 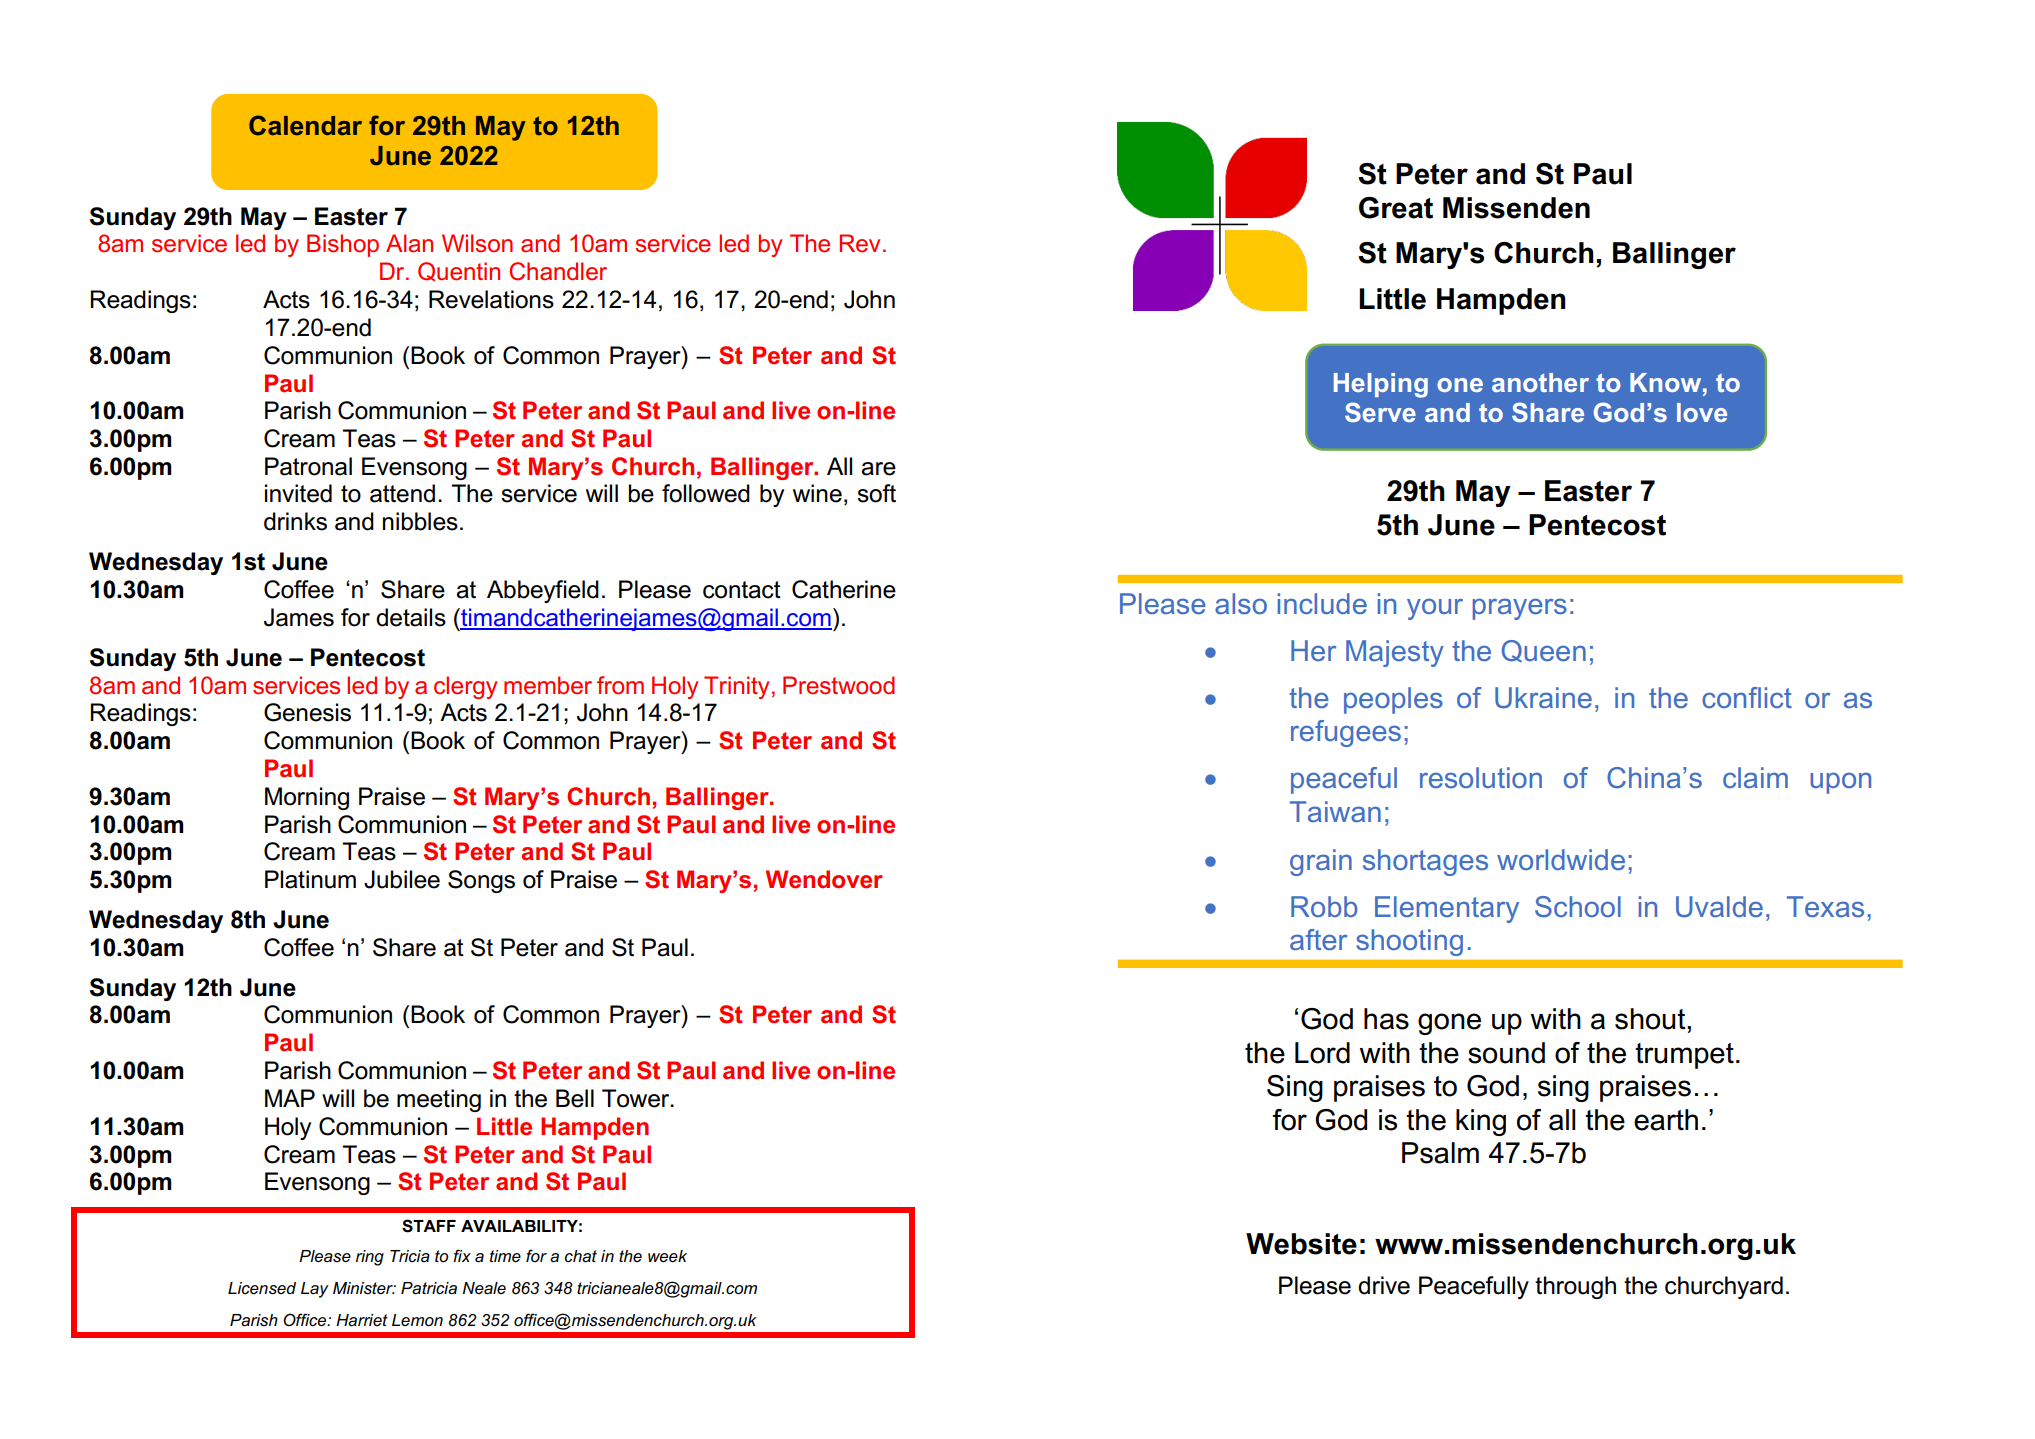 What do you see at coordinates (477, 243) in the page?
I see `Wilson` at bounding box center [477, 243].
